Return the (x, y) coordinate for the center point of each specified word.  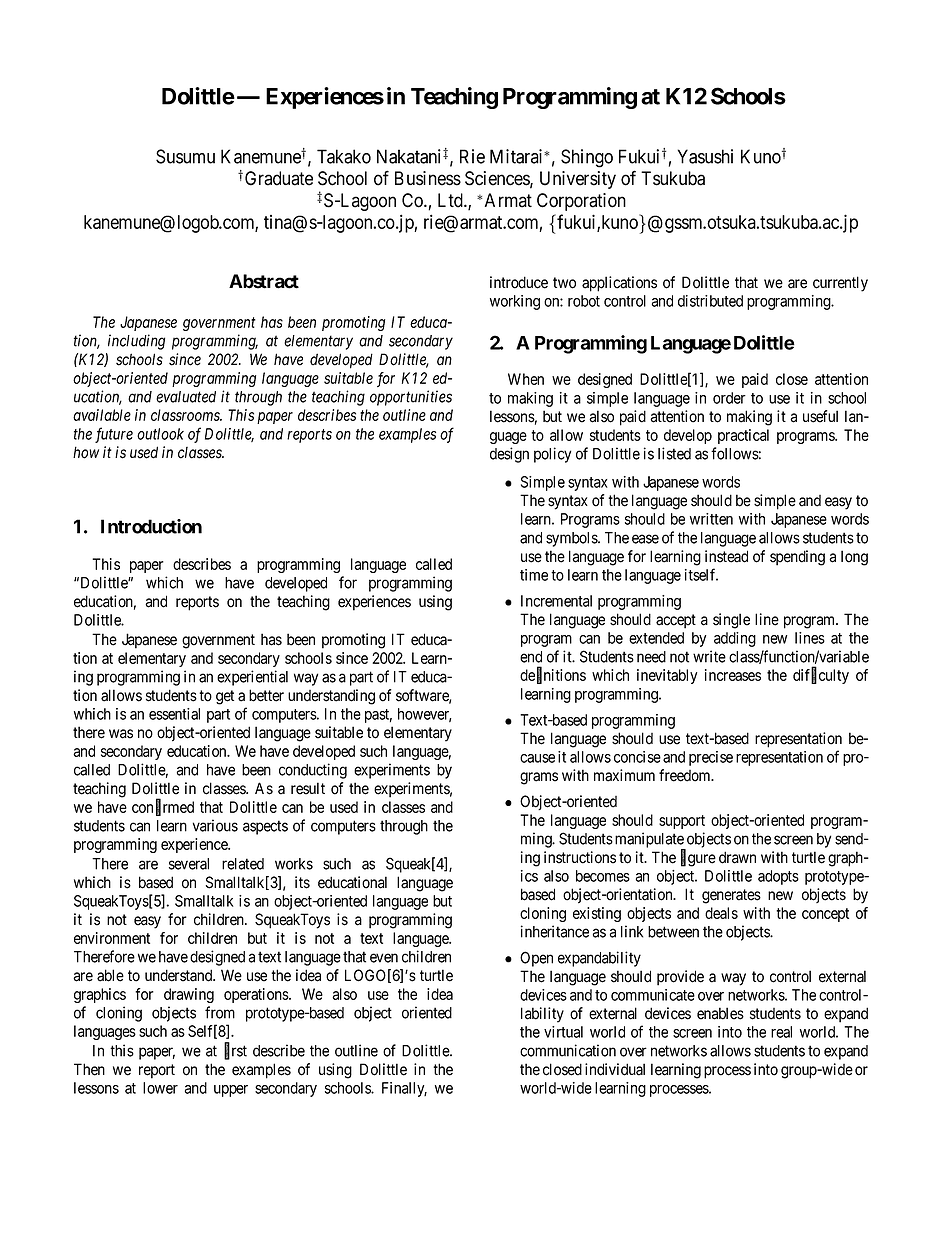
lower (160, 1088)
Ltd (451, 200)
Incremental (556, 601)
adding (735, 639)
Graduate (279, 178)
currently (840, 284)
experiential (252, 678)
